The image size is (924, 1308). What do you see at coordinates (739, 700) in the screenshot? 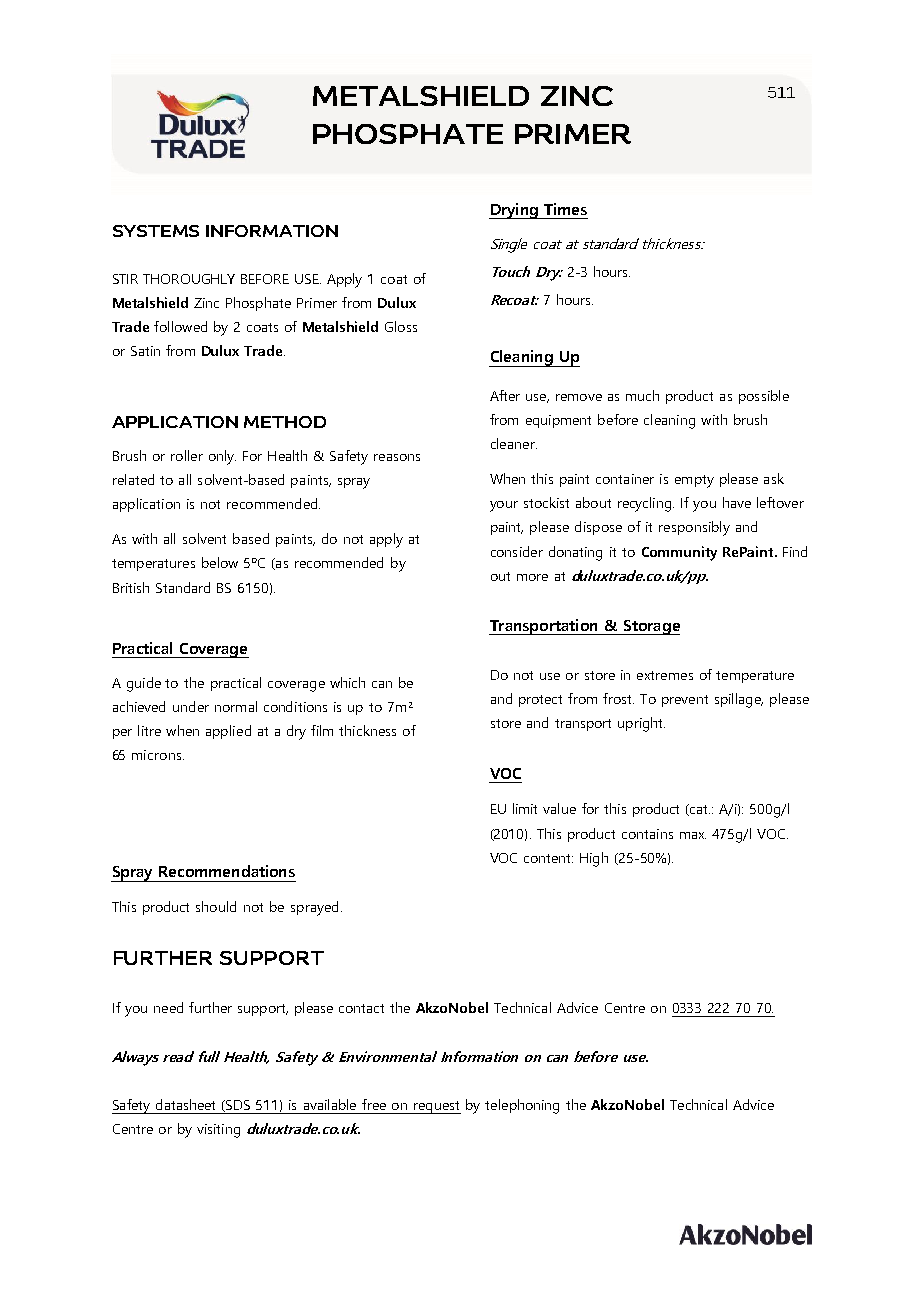
I see `spillage` at bounding box center [739, 700].
